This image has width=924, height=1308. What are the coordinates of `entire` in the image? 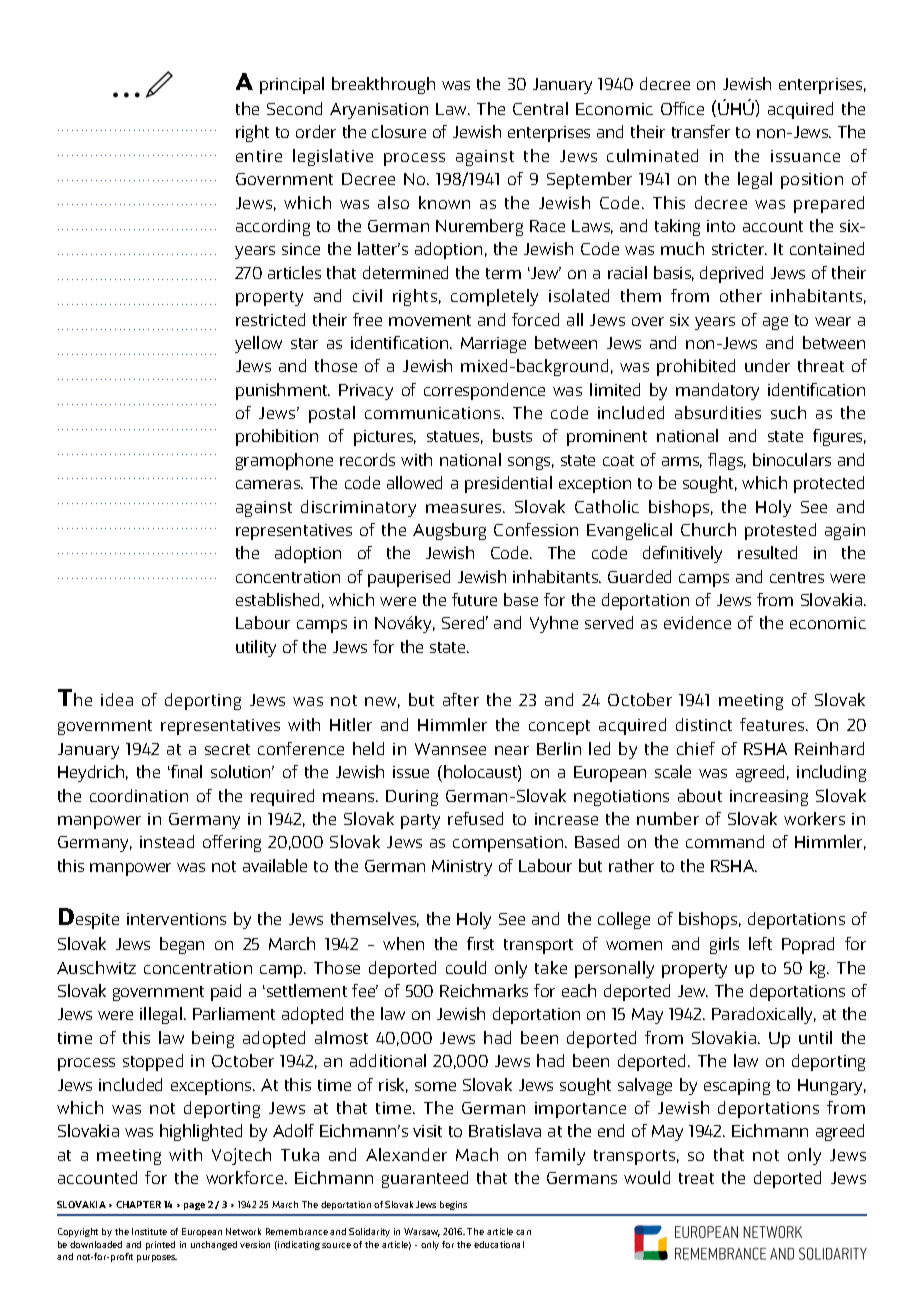 It's located at (259, 156).
